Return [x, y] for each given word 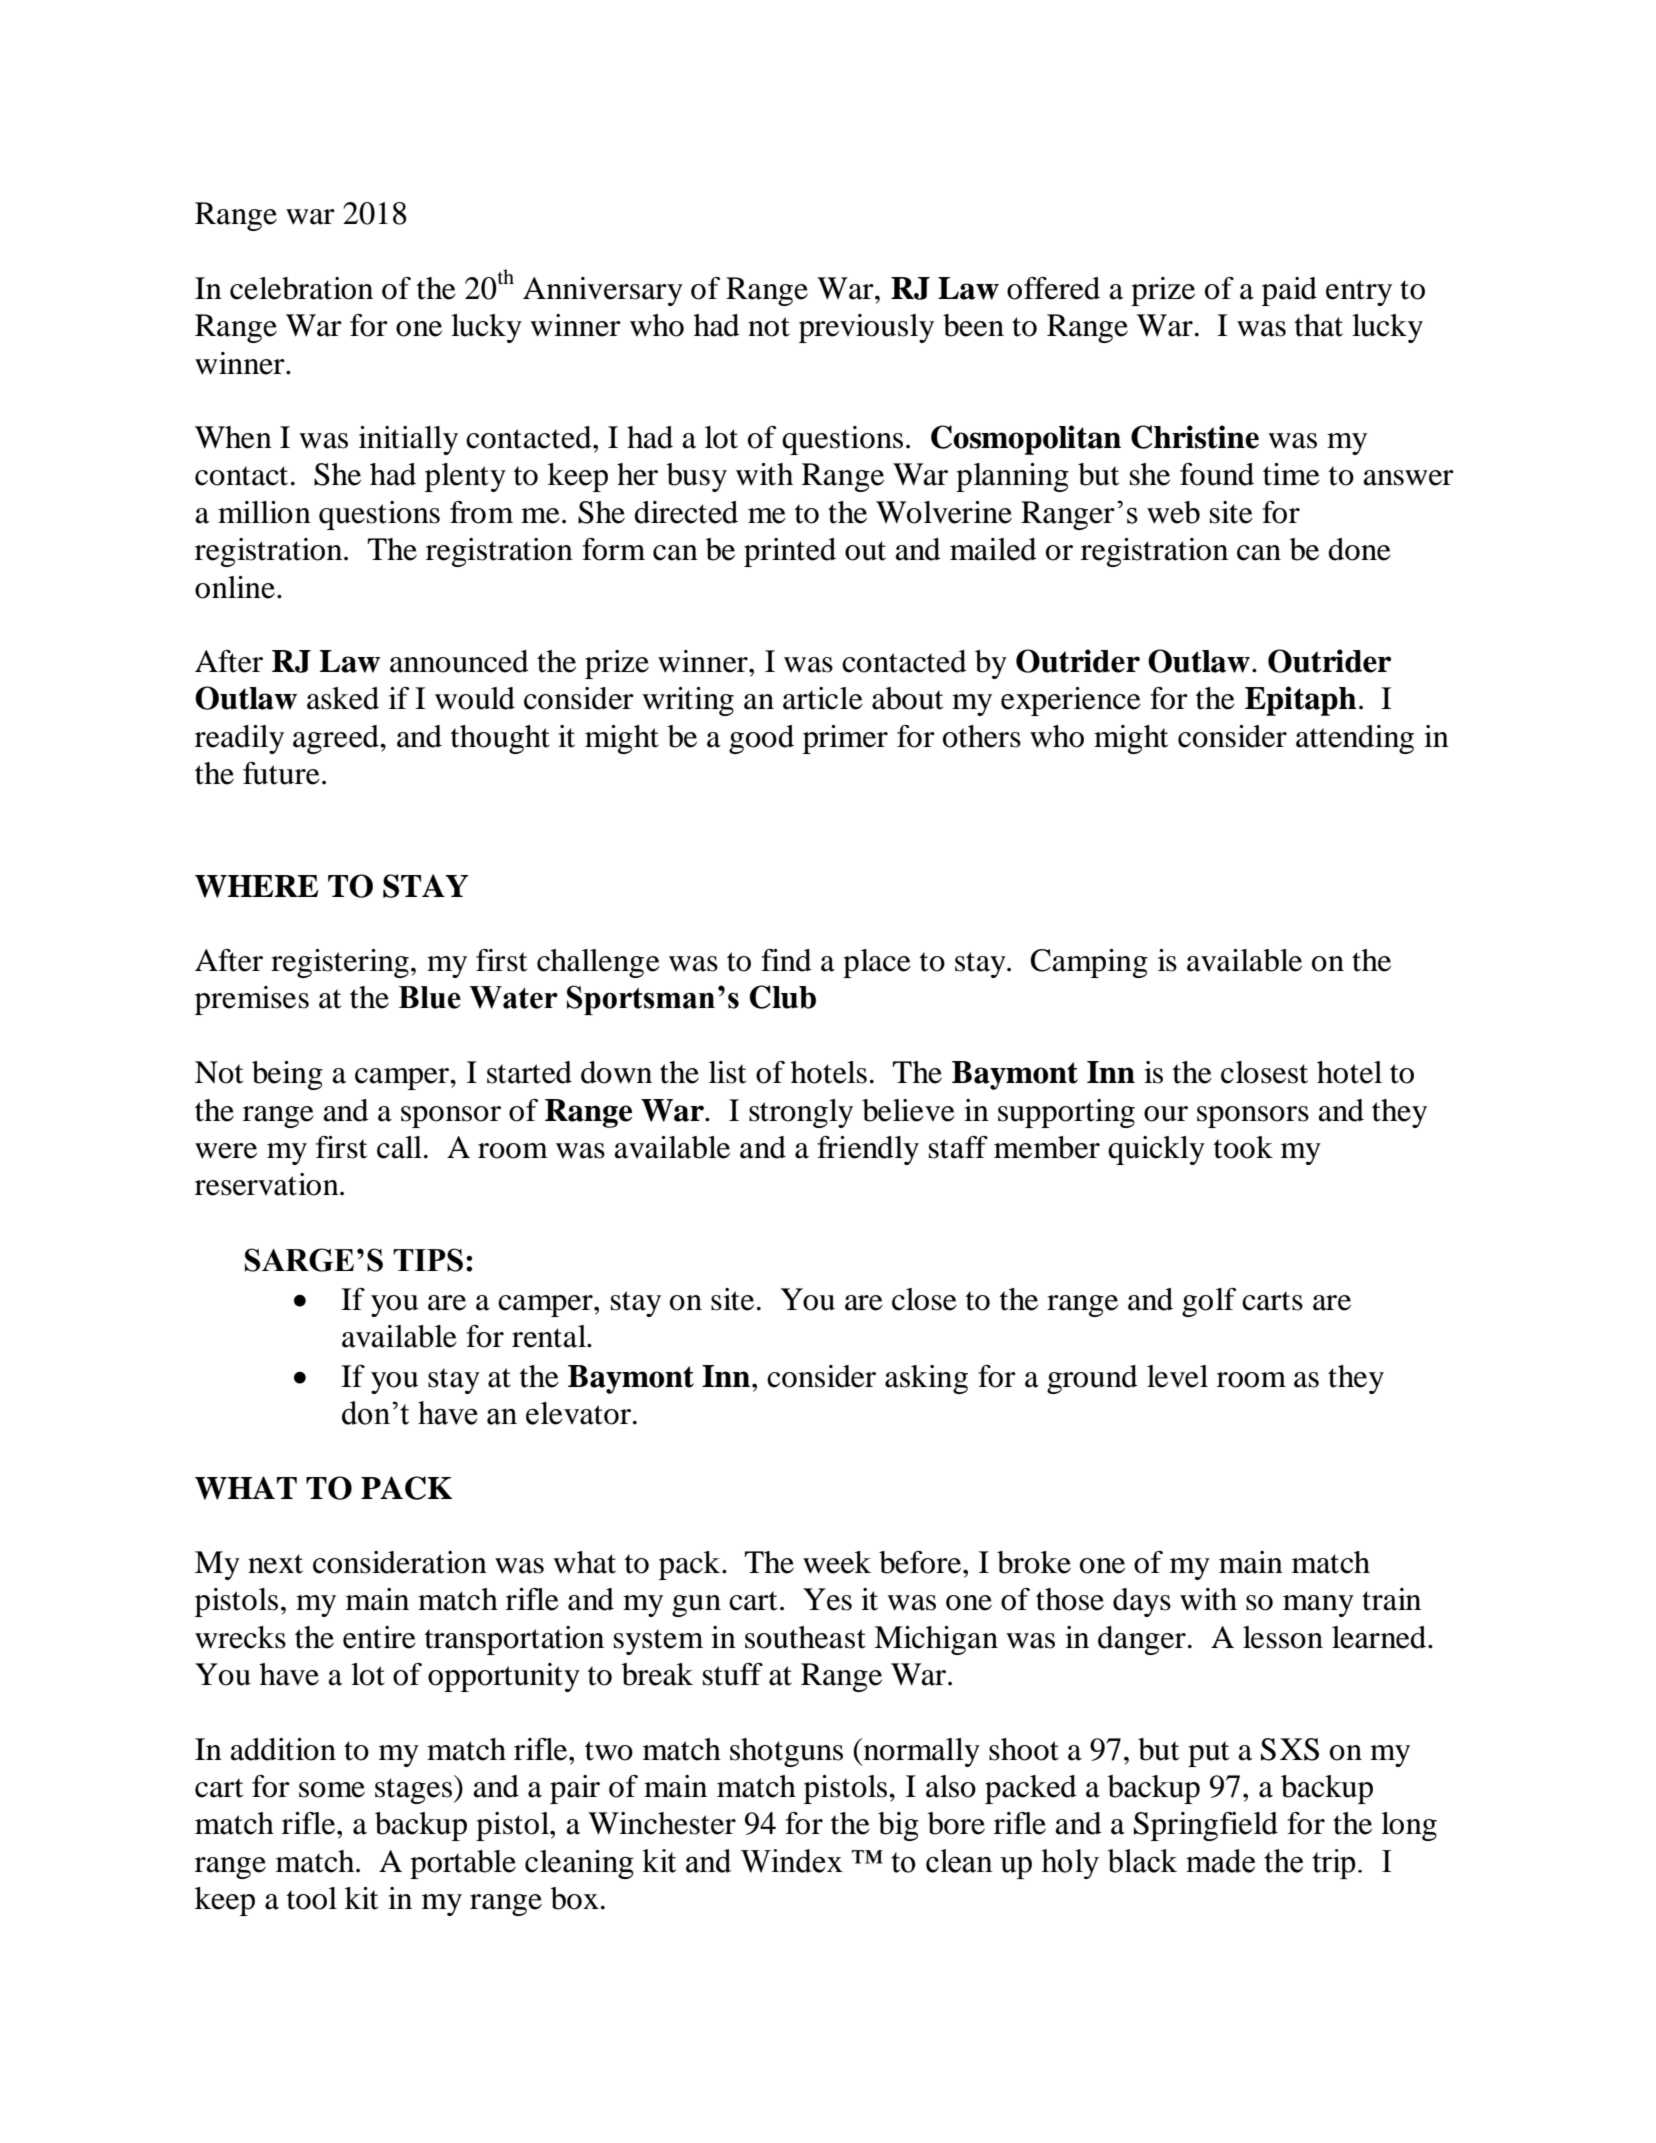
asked [343, 698]
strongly [801, 1113]
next [275, 1564]
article [823, 698]
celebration [301, 288]
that [1319, 325]
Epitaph [1300, 701]
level [1177, 1376]
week [837, 1562]
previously [866, 328]
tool [312, 1898]
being [287, 1075]
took [1243, 1147]
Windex [792, 1861]
